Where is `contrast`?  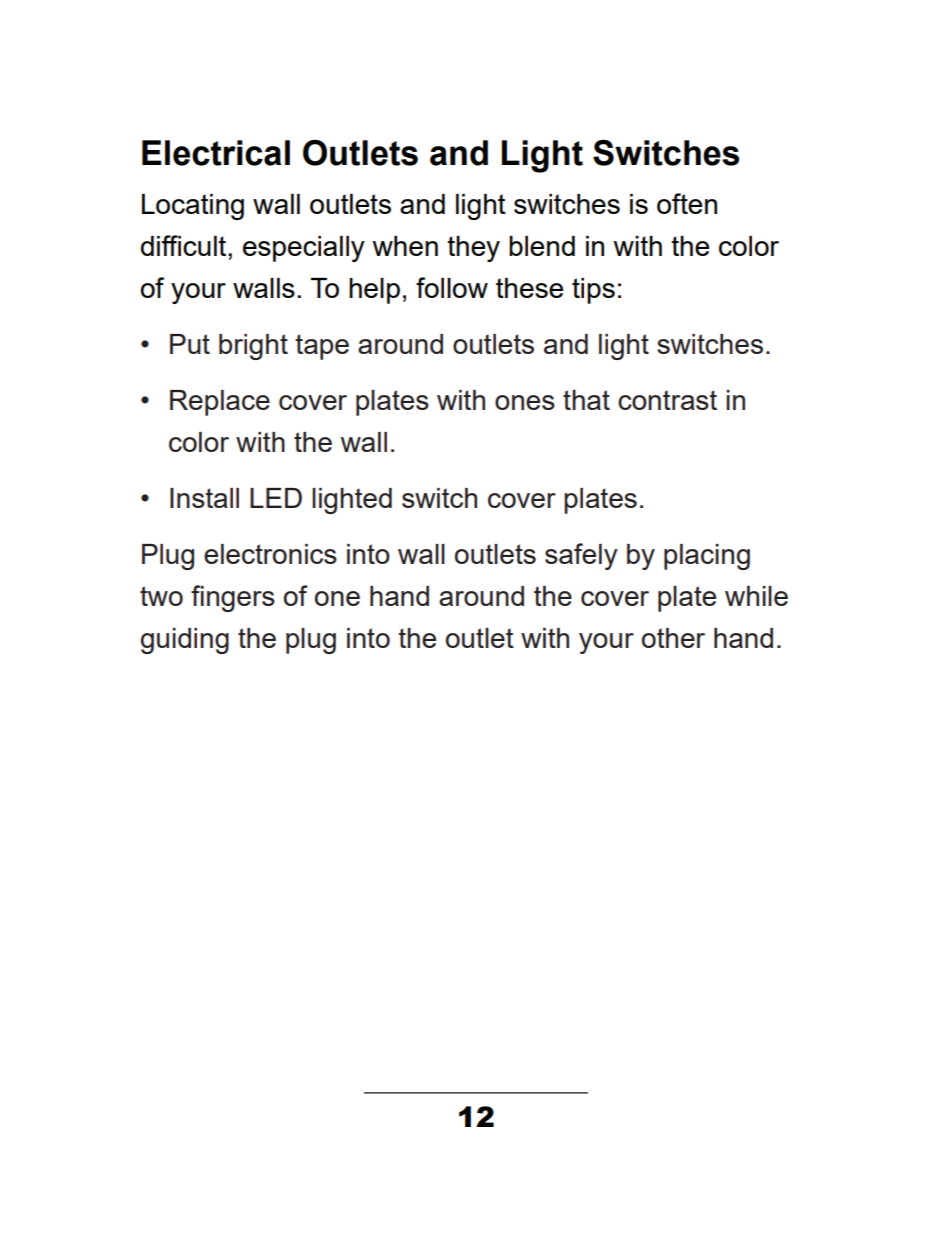
contrast is located at coordinates (667, 400).
